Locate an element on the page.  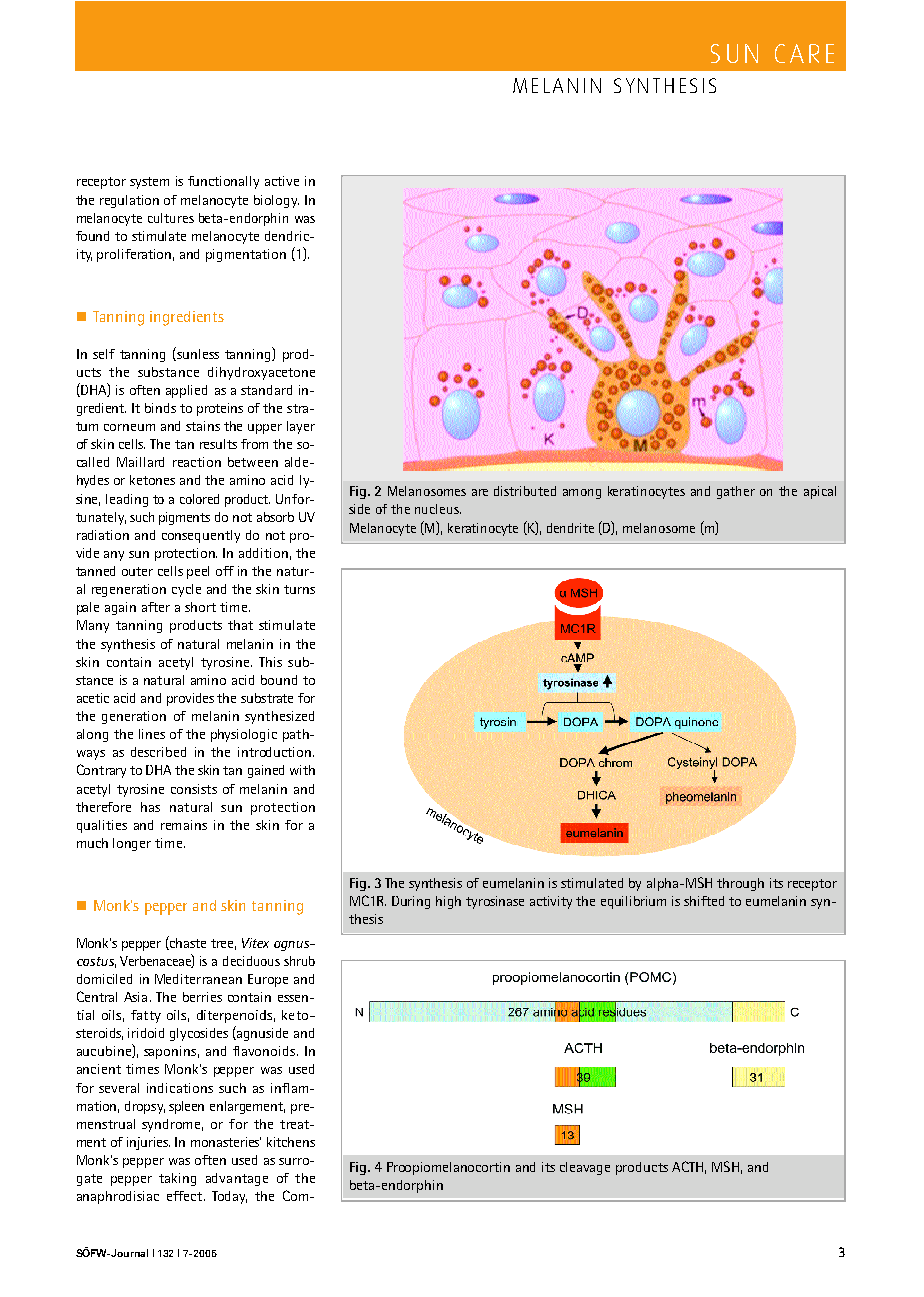
taking is located at coordinates (177, 1179).
